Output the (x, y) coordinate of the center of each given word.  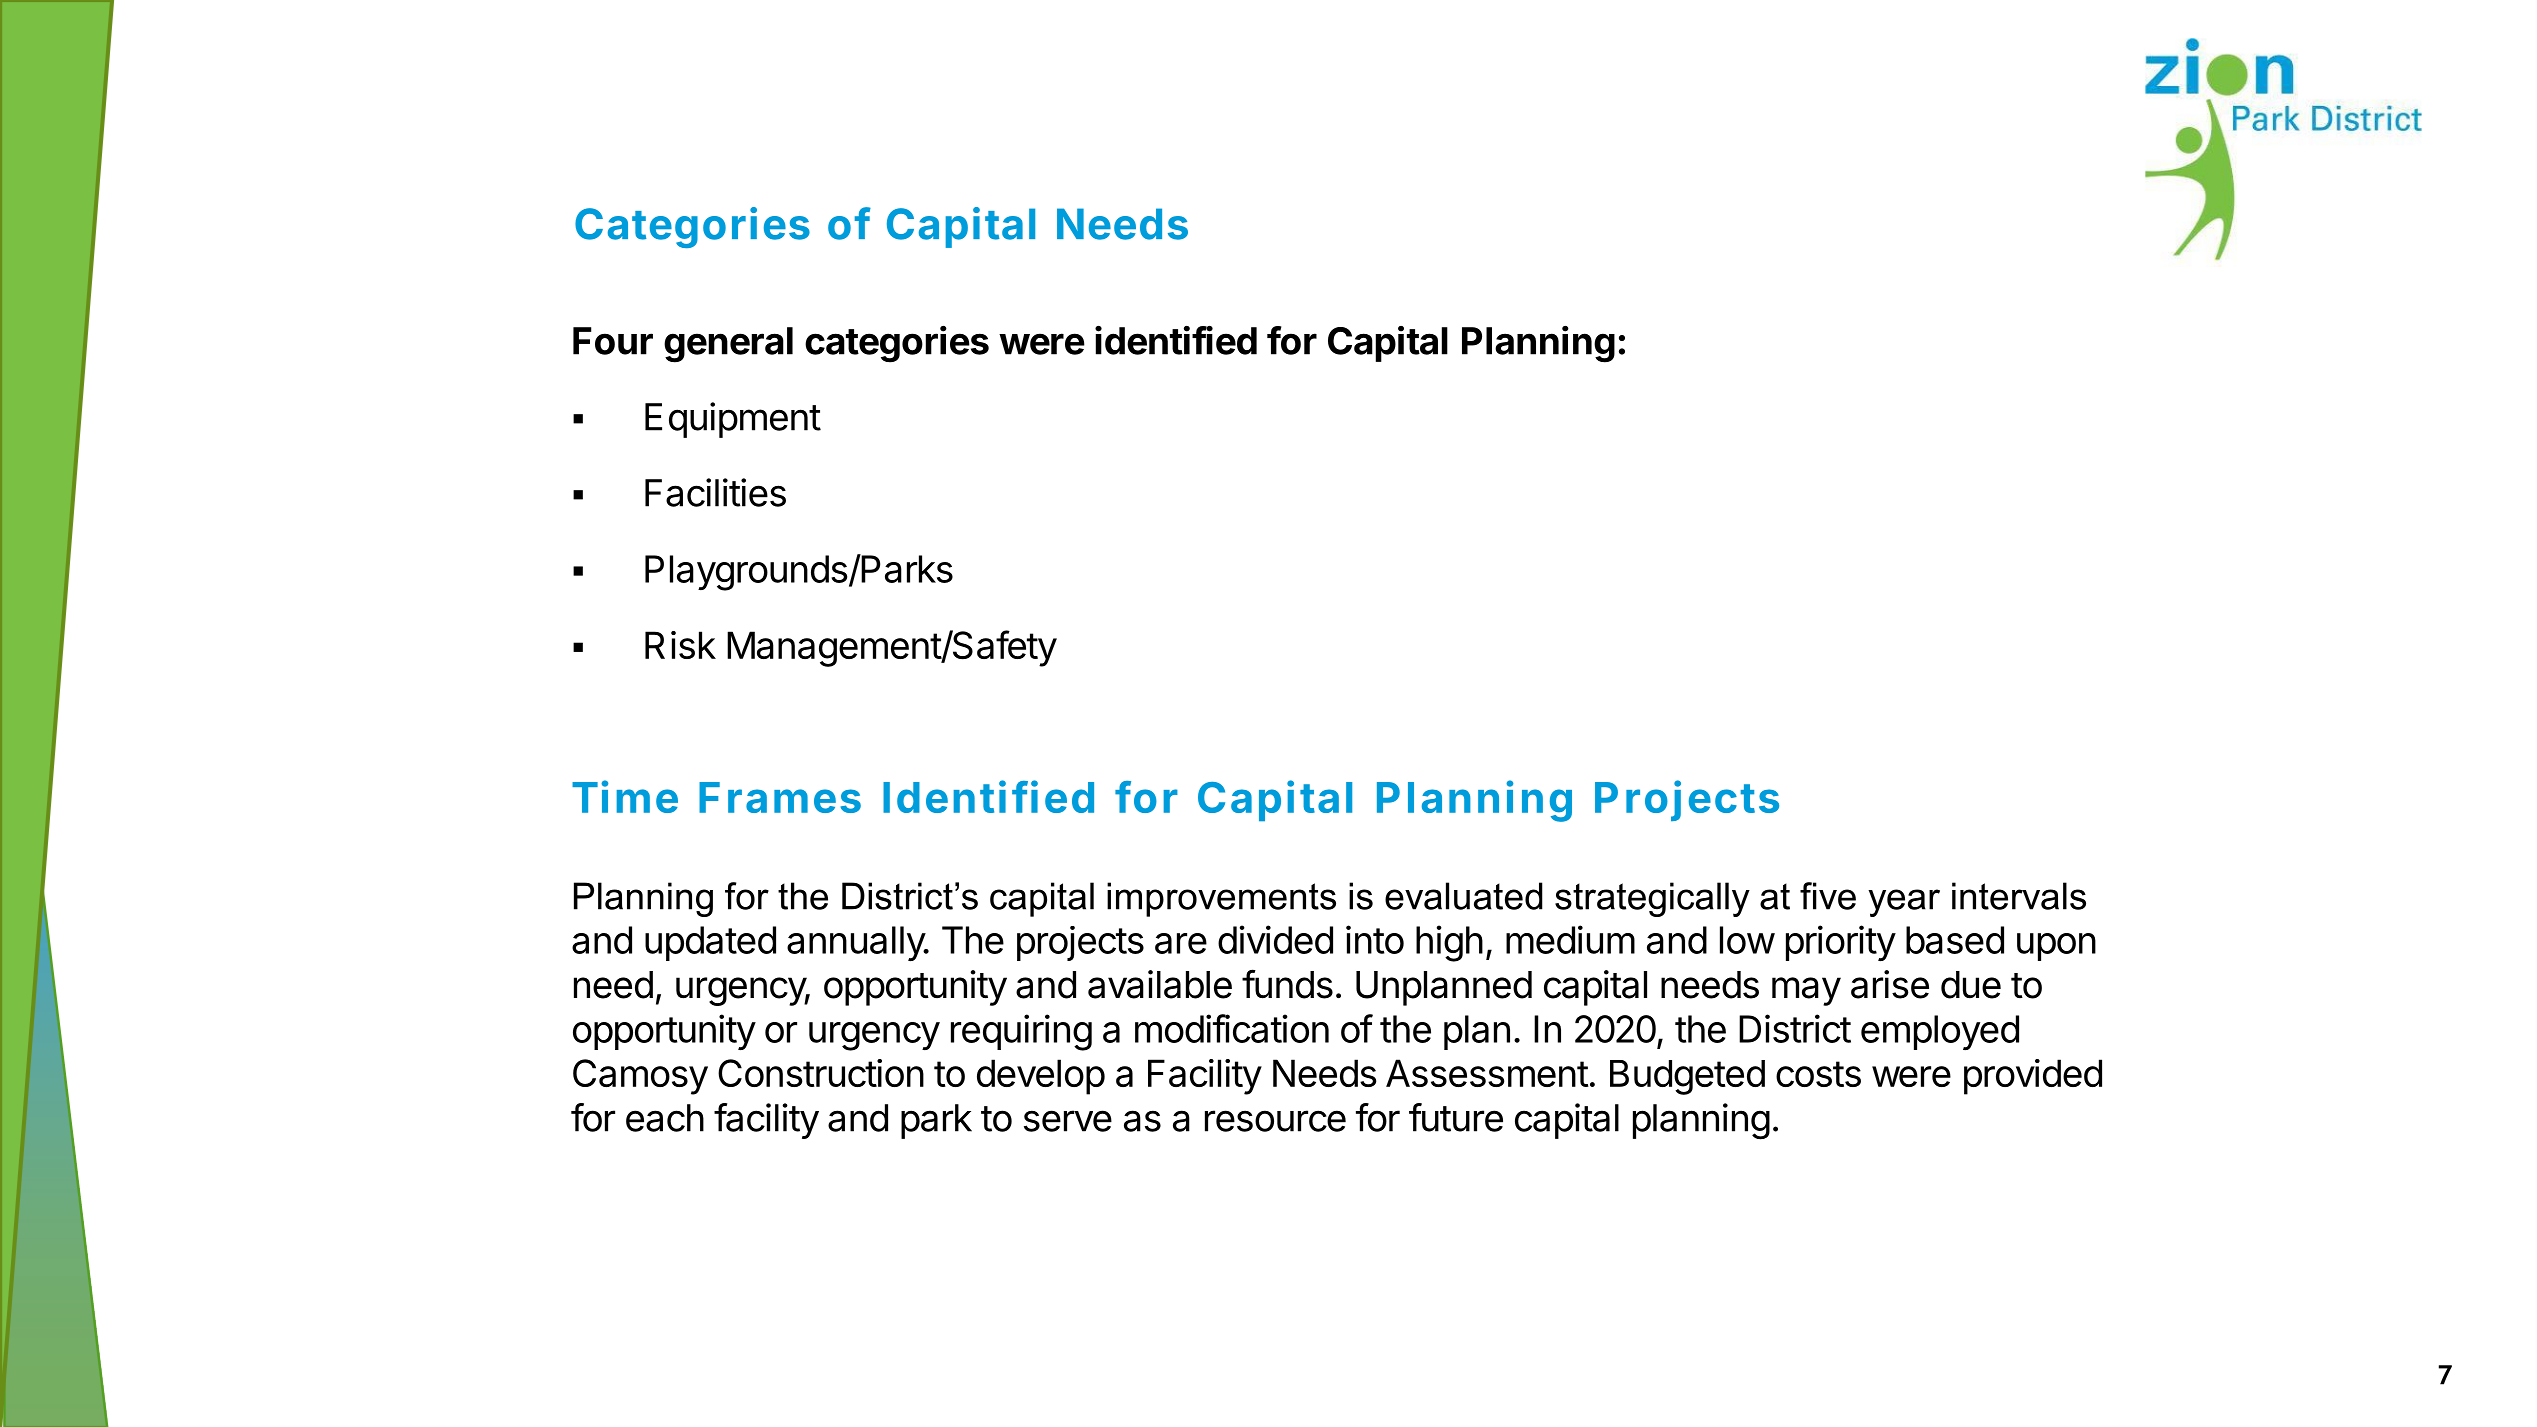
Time (625, 796)
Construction (821, 1073)
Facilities (715, 492)
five (1828, 896)
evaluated (1464, 896)
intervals (2019, 896)
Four (613, 341)
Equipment (733, 420)
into (1375, 939)
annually (856, 944)
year (1904, 903)
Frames (780, 797)
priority (1841, 943)
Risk (680, 645)
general (728, 345)
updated (710, 943)
